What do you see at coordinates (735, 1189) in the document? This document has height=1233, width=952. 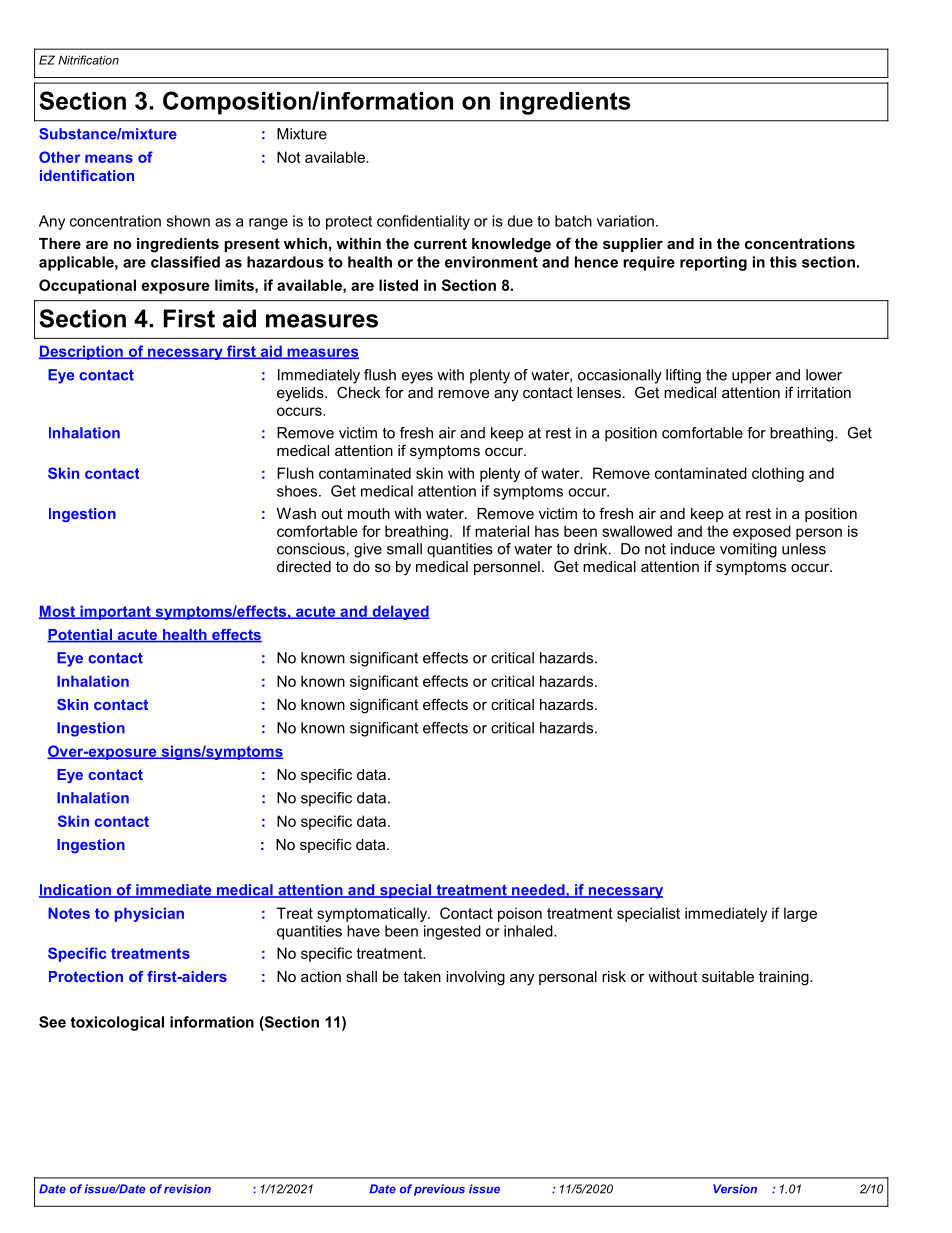 I see `Version` at bounding box center [735, 1189].
